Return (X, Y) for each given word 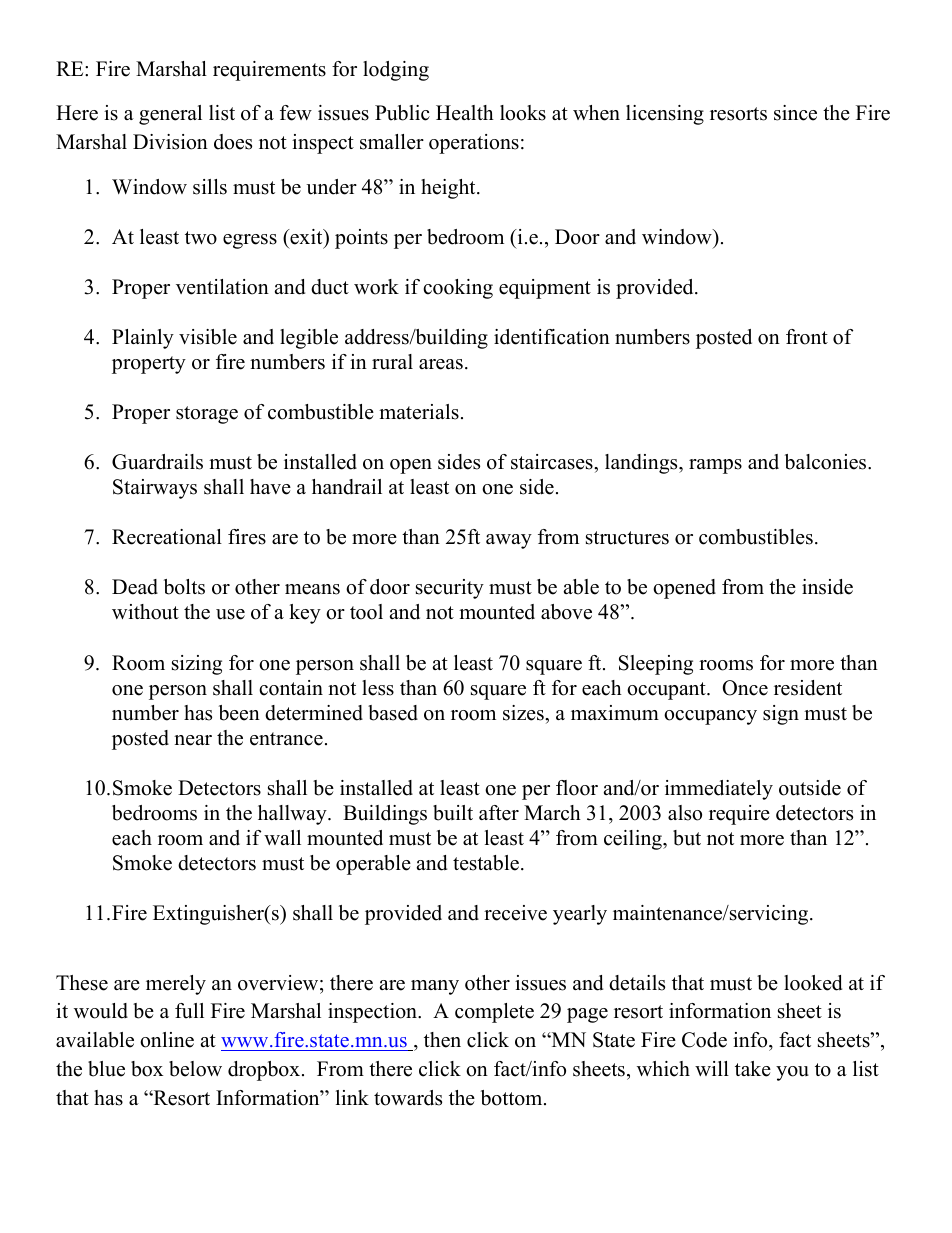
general (170, 115)
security (450, 589)
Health (465, 113)
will (712, 1068)
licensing (665, 115)
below (195, 1069)
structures (627, 538)
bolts (184, 587)
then (442, 1040)
